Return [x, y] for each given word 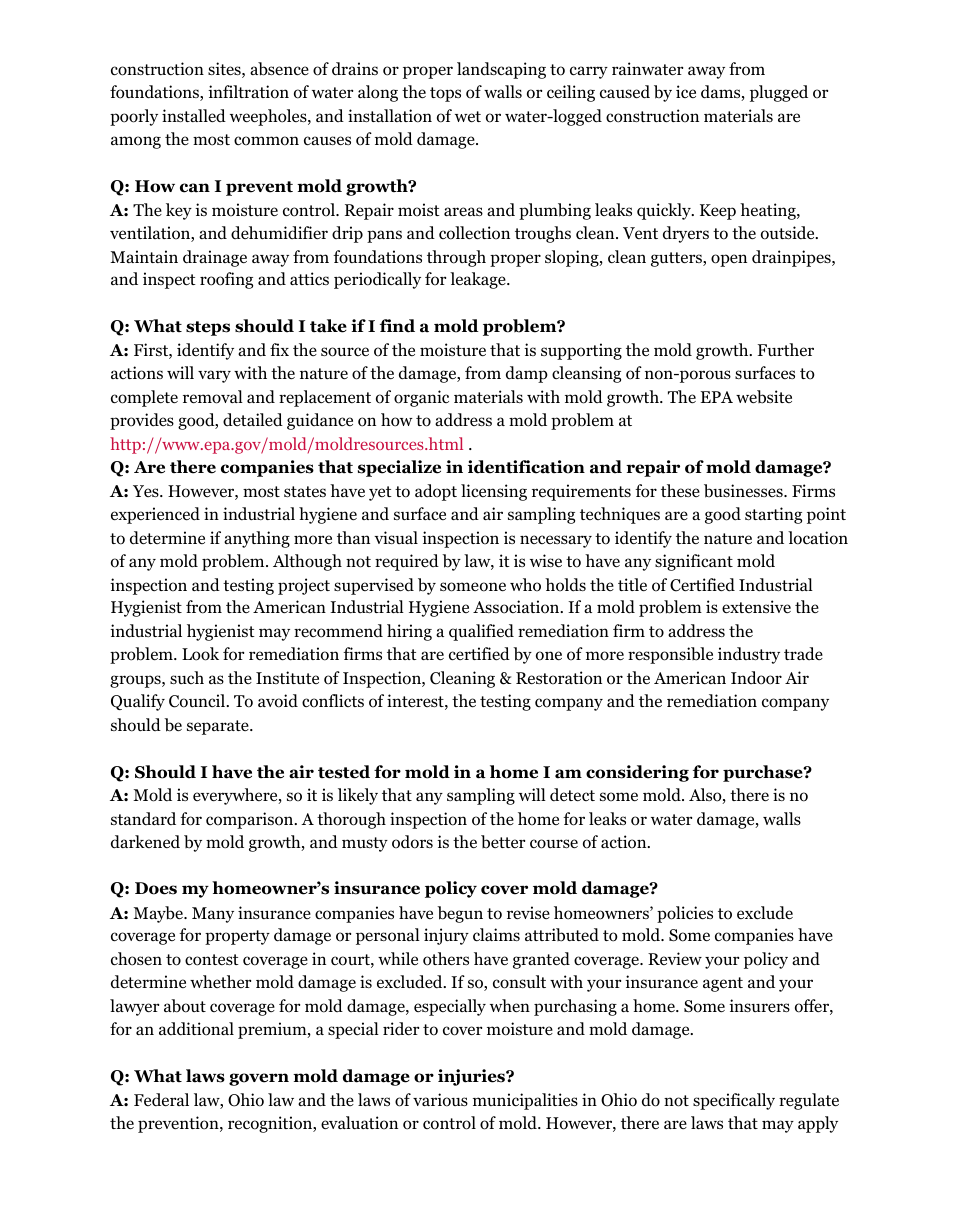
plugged [779, 93]
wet [468, 116]
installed [194, 115]
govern [259, 1079]
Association [517, 607]
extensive [756, 606]
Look [200, 654]
